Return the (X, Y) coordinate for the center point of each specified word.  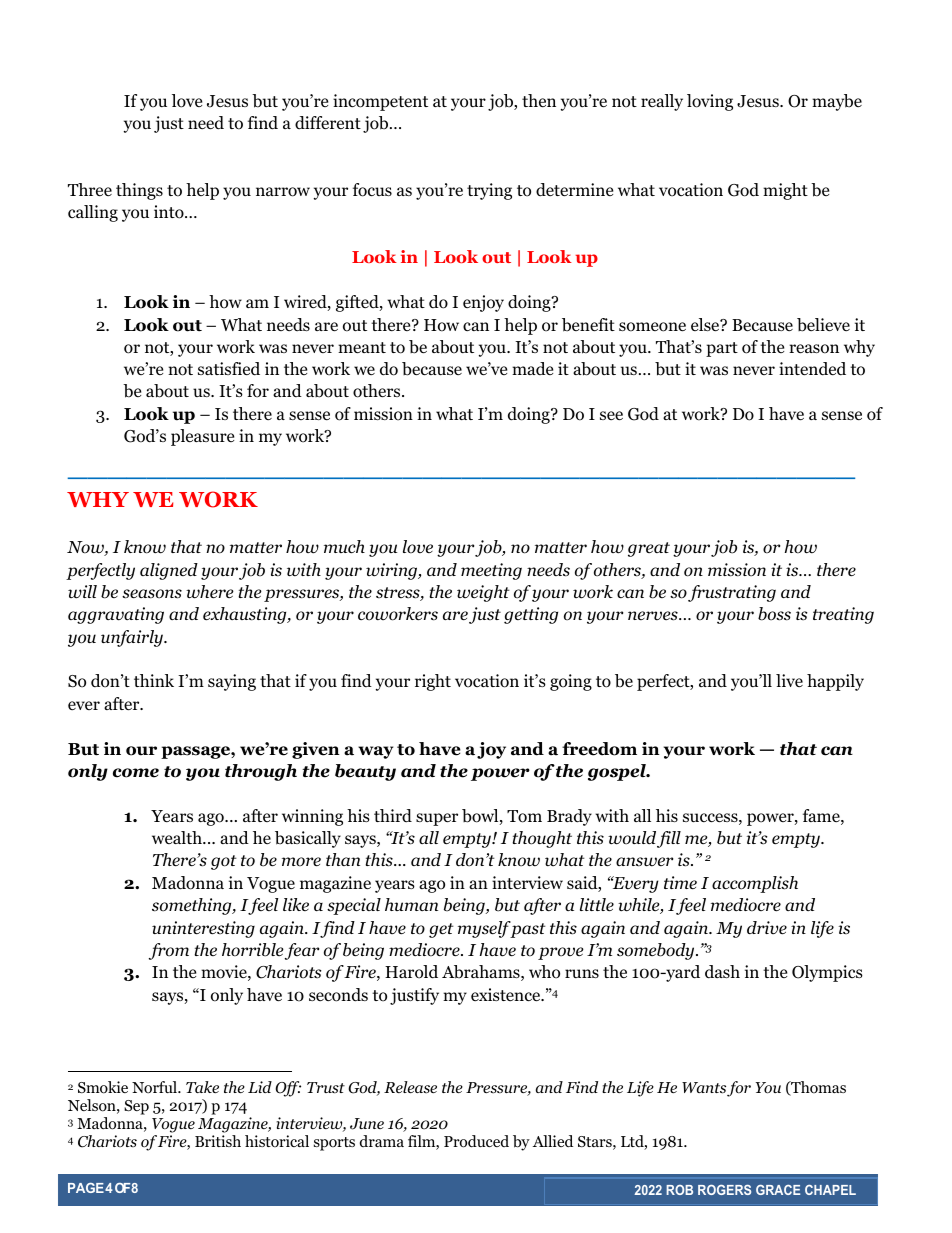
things (139, 191)
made (532, 368)
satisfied (229, 369)
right (433, 682)
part (722, 349)
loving (710, 102)
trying (489, 191)
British (218, 1141)
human (411, 904)
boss (774, 614)
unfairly (133, 638)
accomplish (755, 884)
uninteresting (203, 929)
